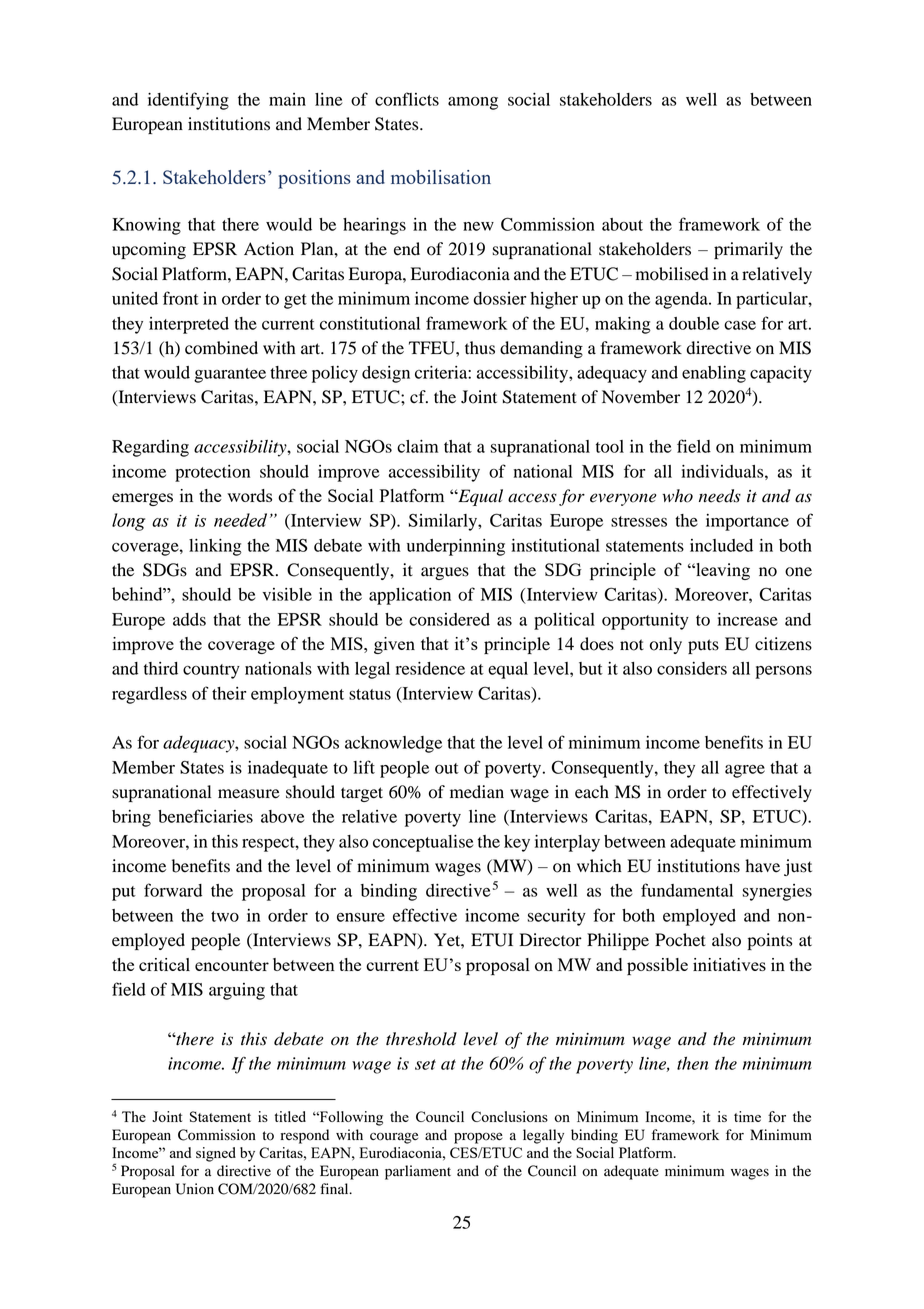 The image size is (924, 1309). Describe the element at coordinates (211, 671) in the screenshot. I see `country` at that location.
